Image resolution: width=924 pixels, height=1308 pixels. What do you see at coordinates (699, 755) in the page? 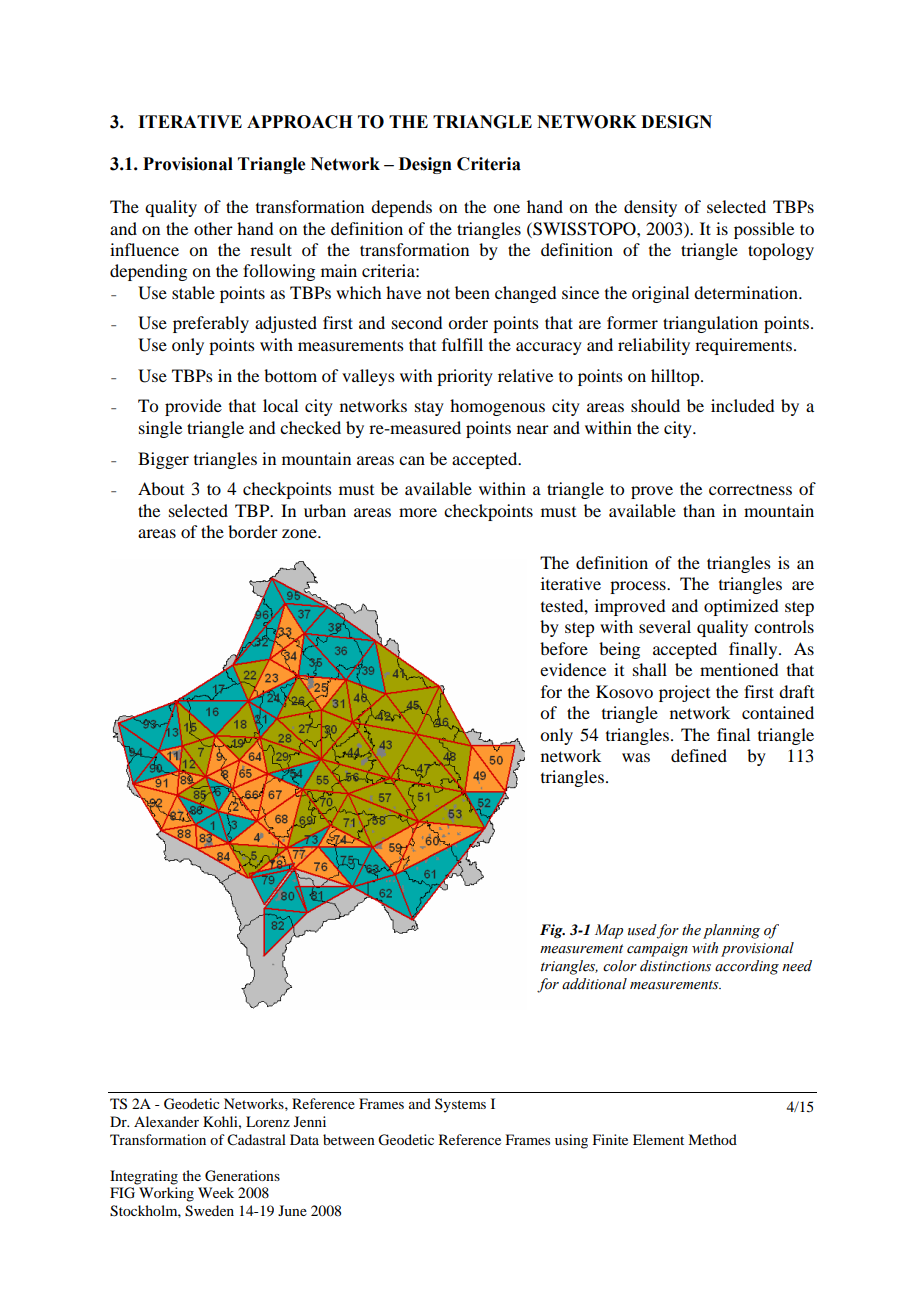
I see `defined` at bounding box center [699, 755].
